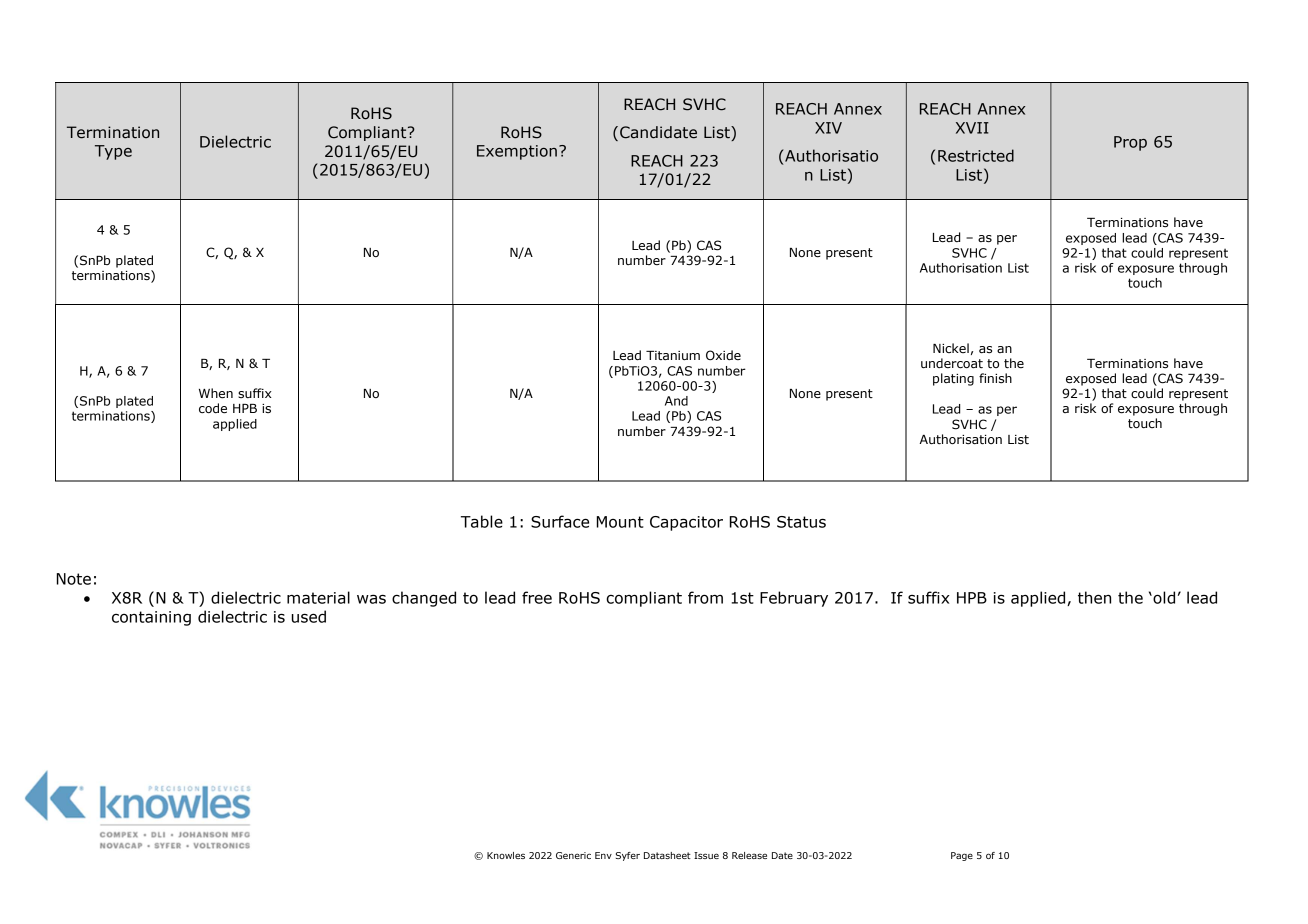 The image size is (1308, 924). Describe the element at coordinates (113, 152) in the screenshot. I see `Type` at that location.
